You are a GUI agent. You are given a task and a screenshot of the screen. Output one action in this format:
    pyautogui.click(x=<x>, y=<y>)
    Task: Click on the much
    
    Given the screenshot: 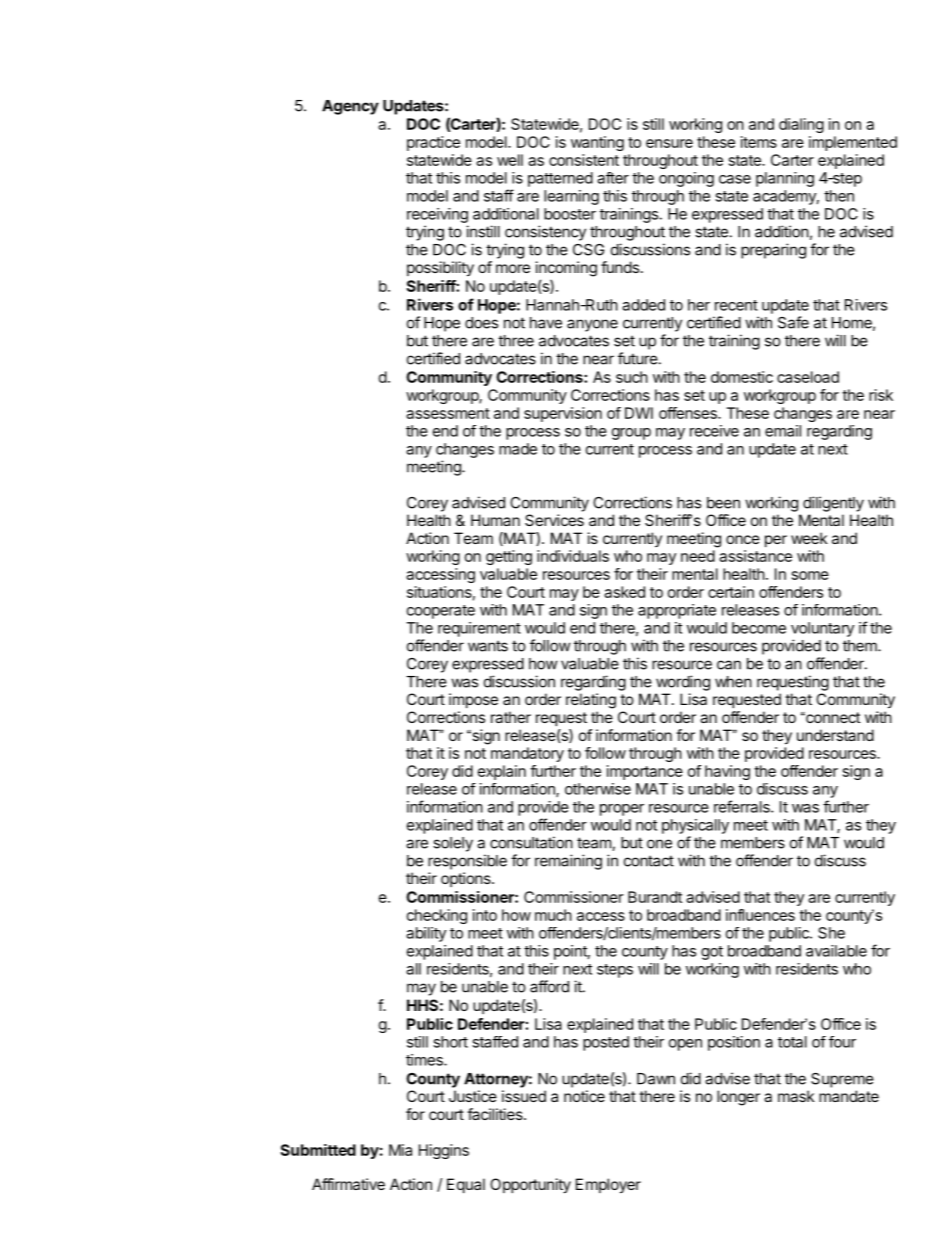 What is the action you would take?
    pyautogui.click(x=553, y=915)
